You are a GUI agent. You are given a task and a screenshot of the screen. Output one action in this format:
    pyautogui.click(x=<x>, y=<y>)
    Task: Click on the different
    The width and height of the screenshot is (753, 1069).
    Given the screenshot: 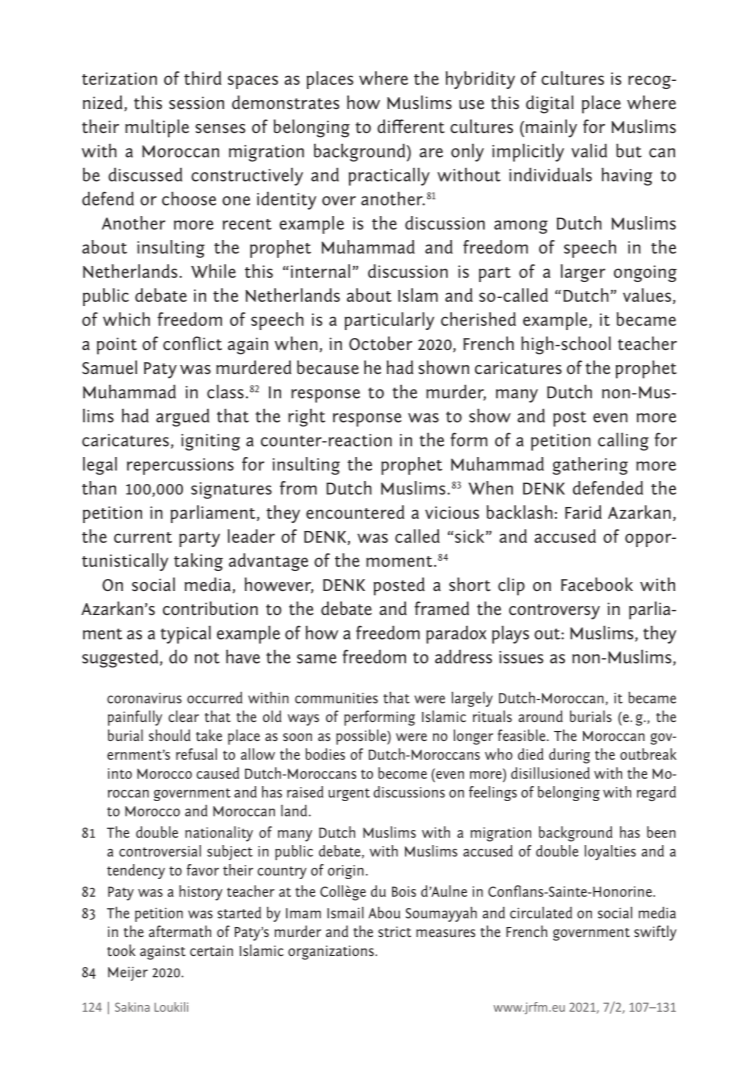 What is the action you would take?
    pyautogui.click(x=411, y=126)
